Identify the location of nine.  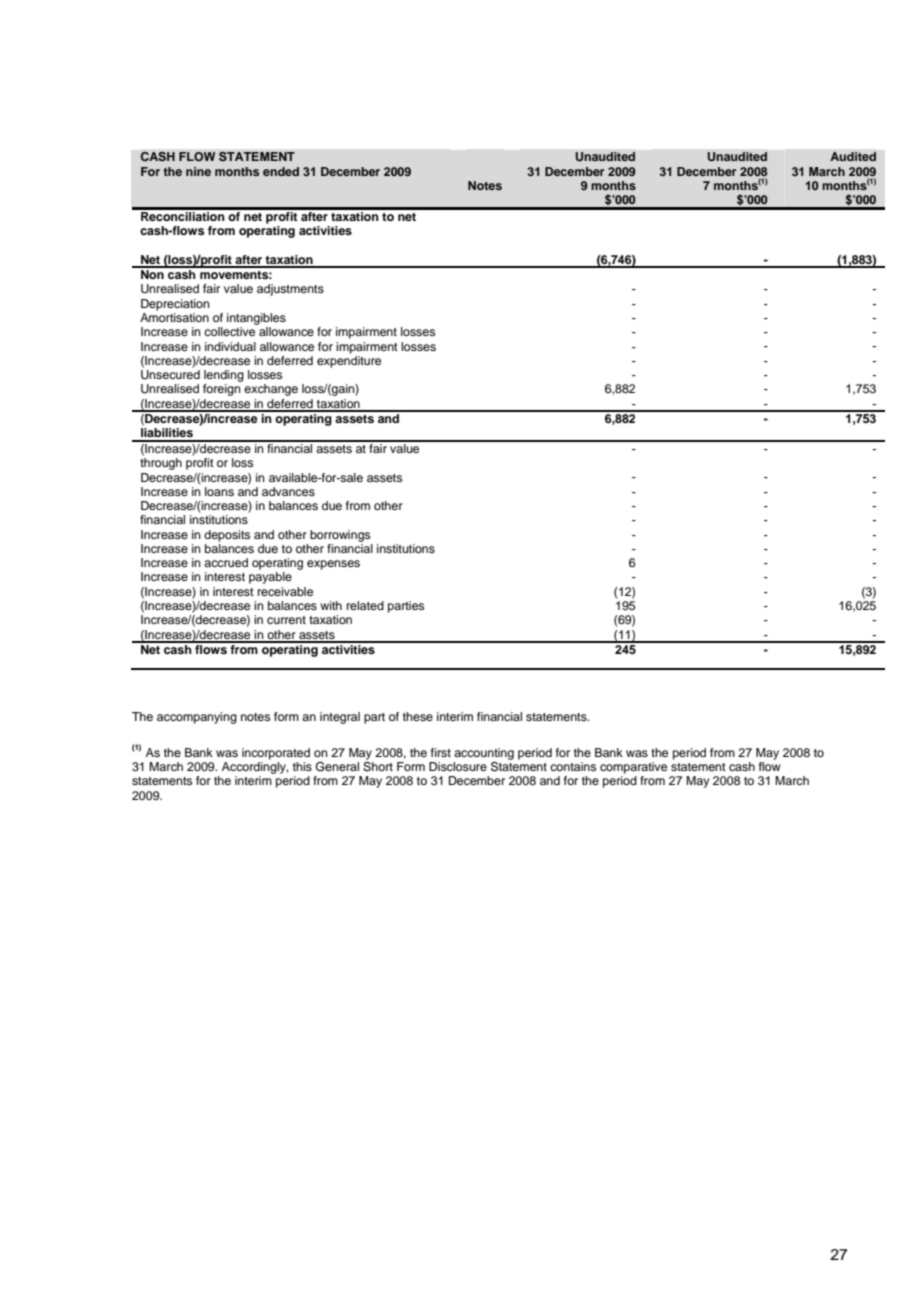
(198, 171).
